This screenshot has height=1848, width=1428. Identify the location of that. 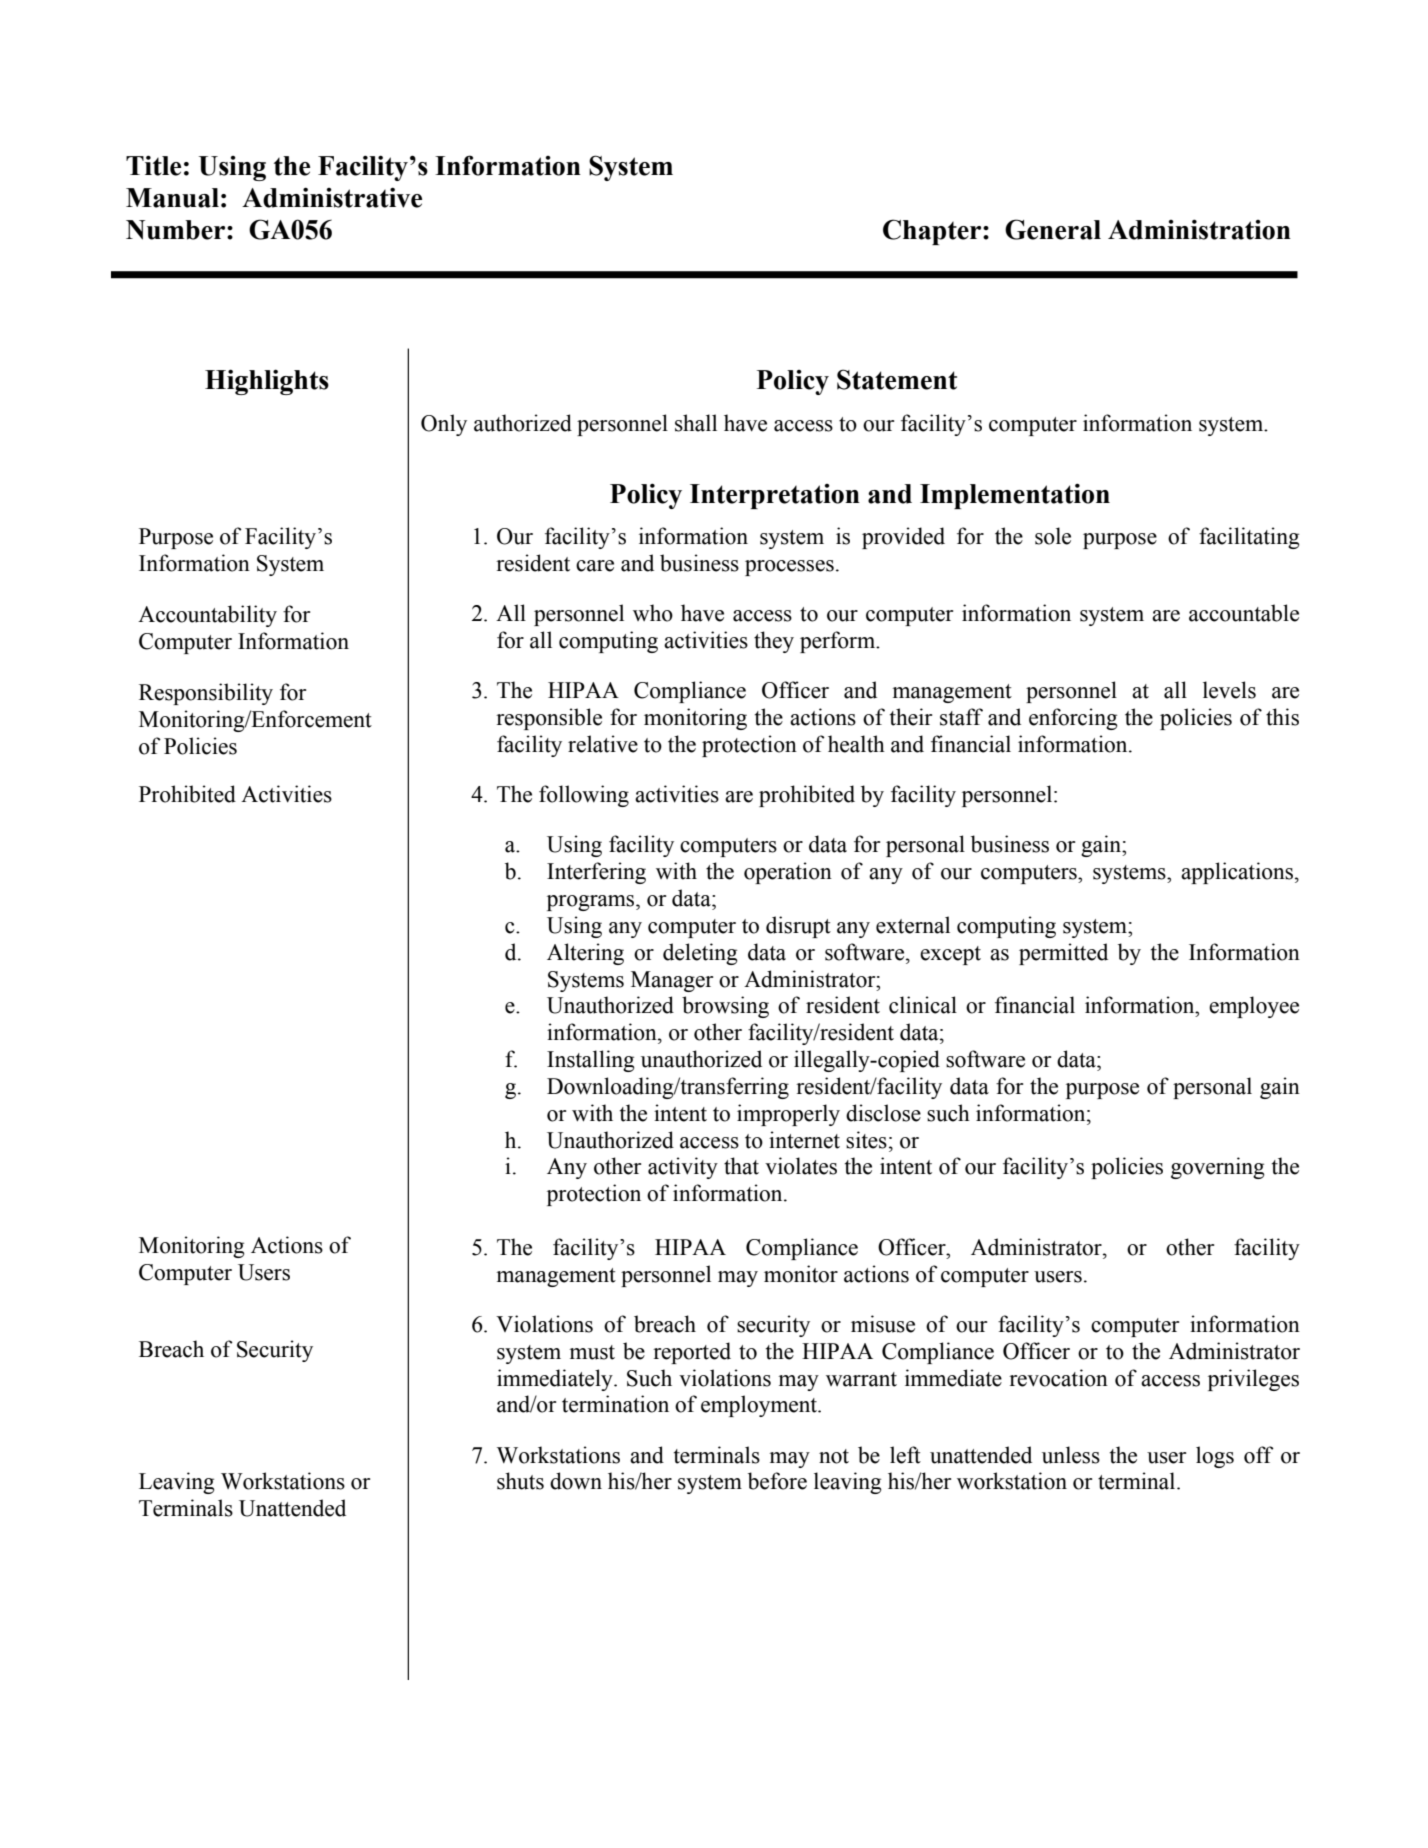
(741, 1166).
